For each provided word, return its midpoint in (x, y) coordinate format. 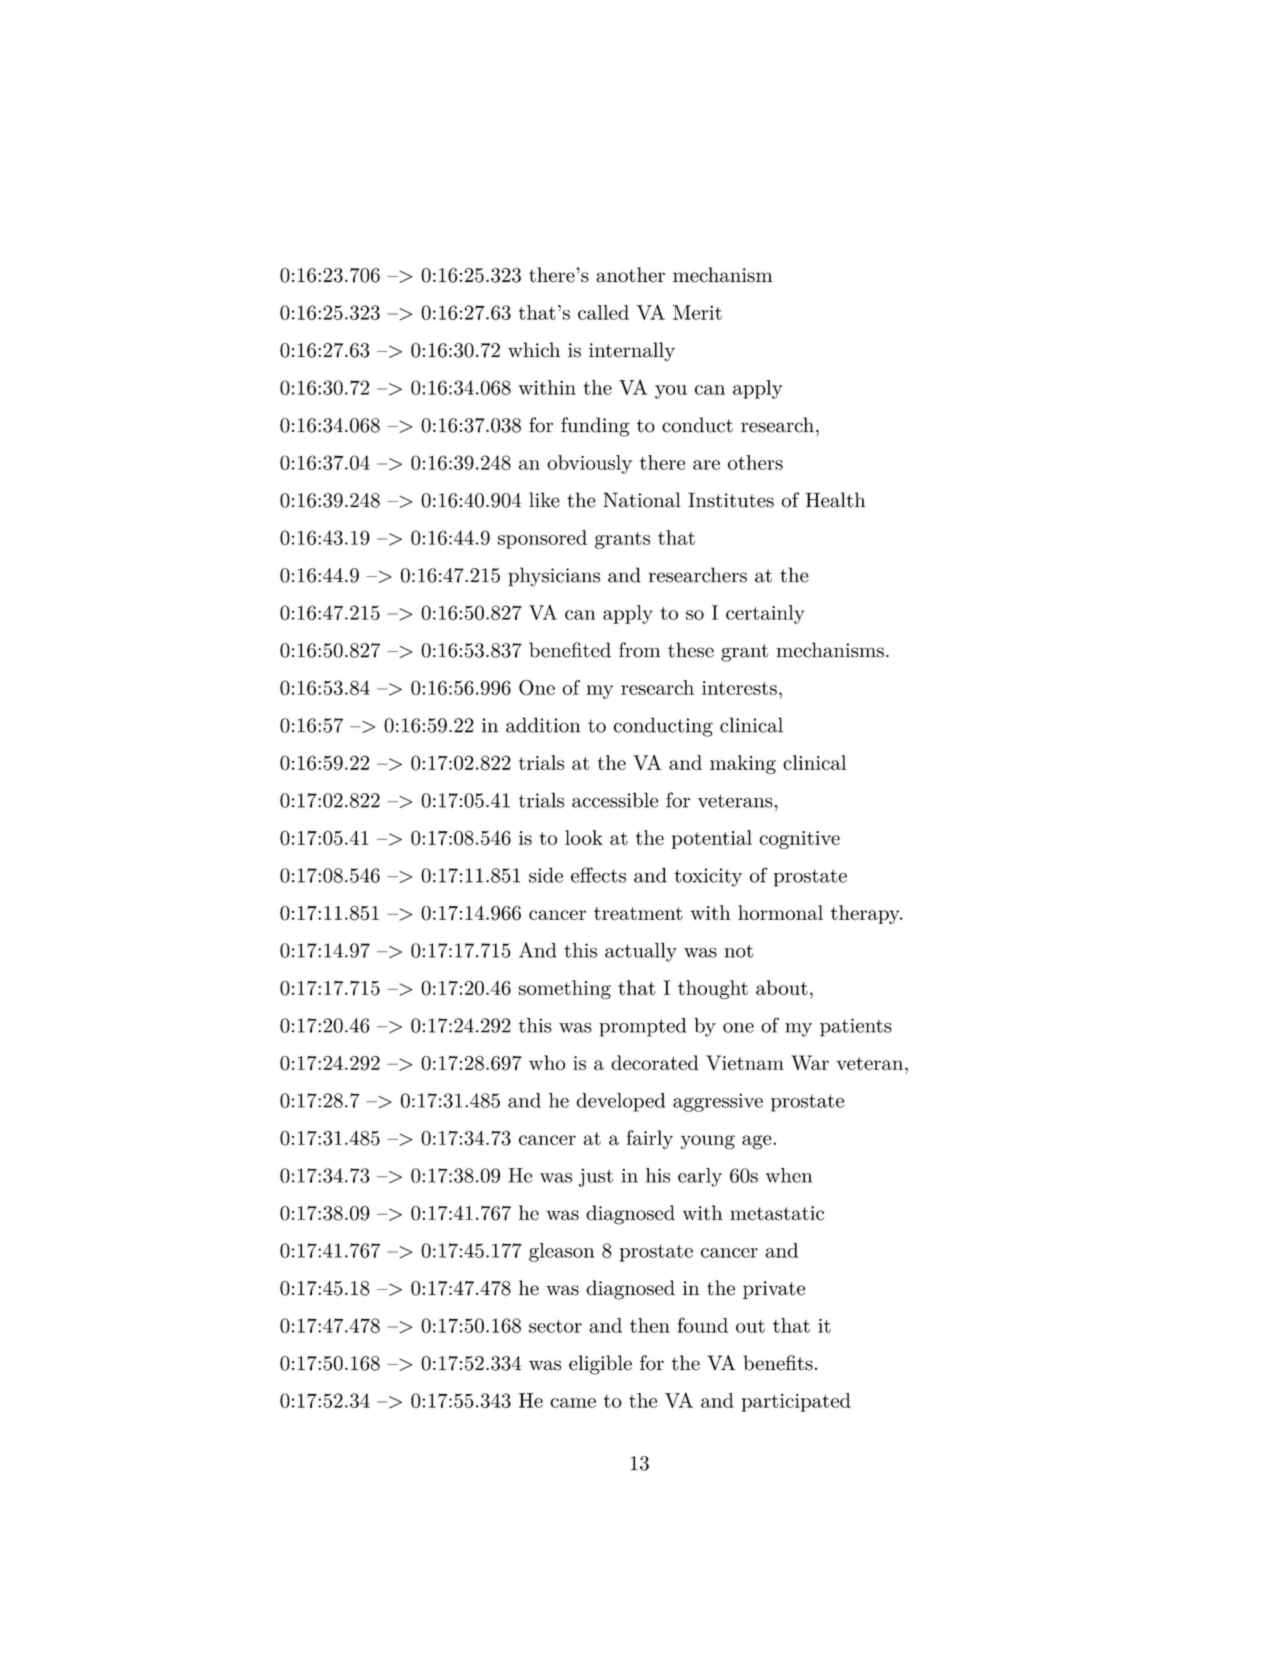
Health (835, 500)
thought (713, 989)
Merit (697, 312)
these (691, 650)
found (703, 1325)
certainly (765, 614)
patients (856, 1027)
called (603, 312)
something (565, 989)
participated (796, 1402)
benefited (570, 650)
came (573, 1403)
